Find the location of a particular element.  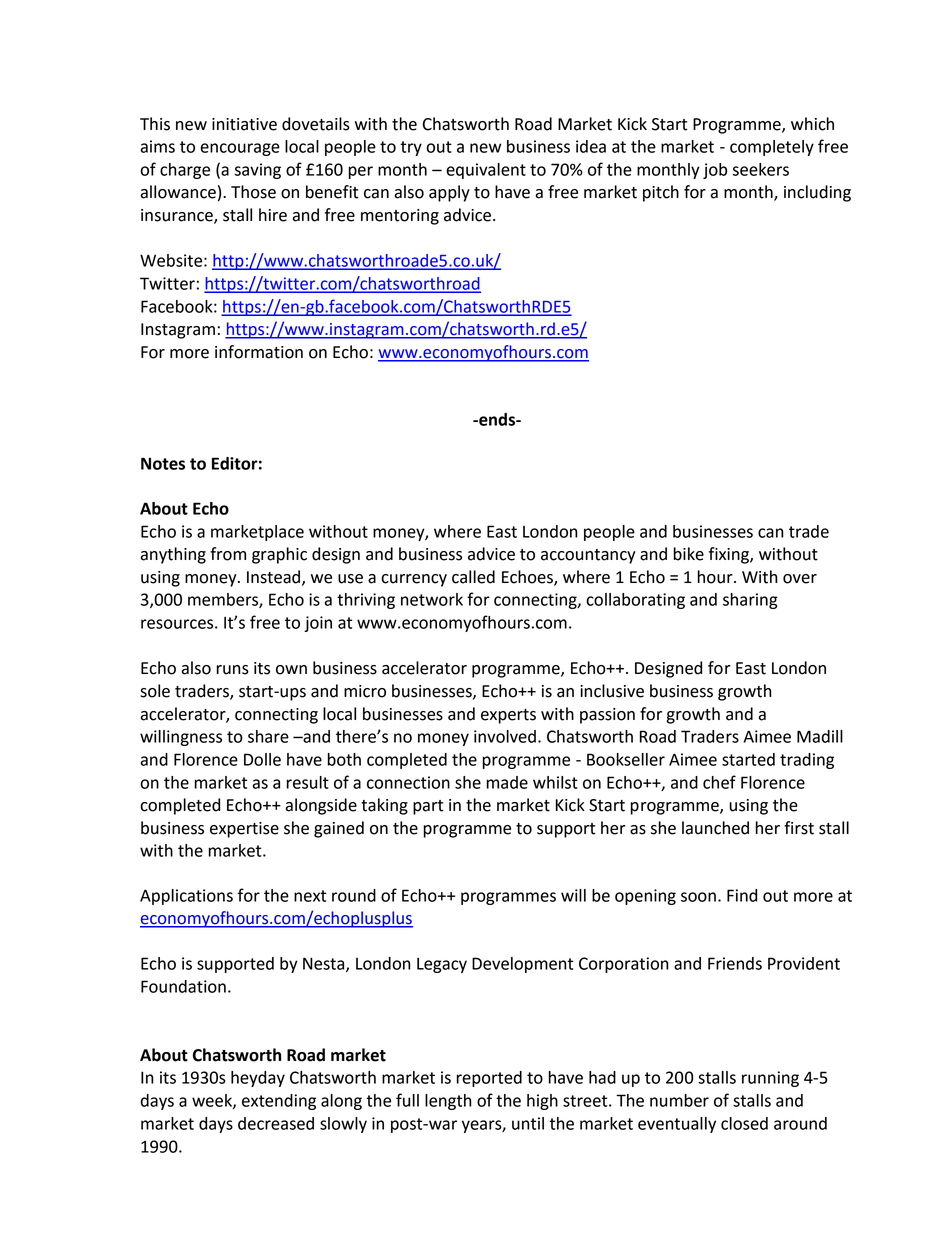

reported is located at coordinates (489, 1079).
